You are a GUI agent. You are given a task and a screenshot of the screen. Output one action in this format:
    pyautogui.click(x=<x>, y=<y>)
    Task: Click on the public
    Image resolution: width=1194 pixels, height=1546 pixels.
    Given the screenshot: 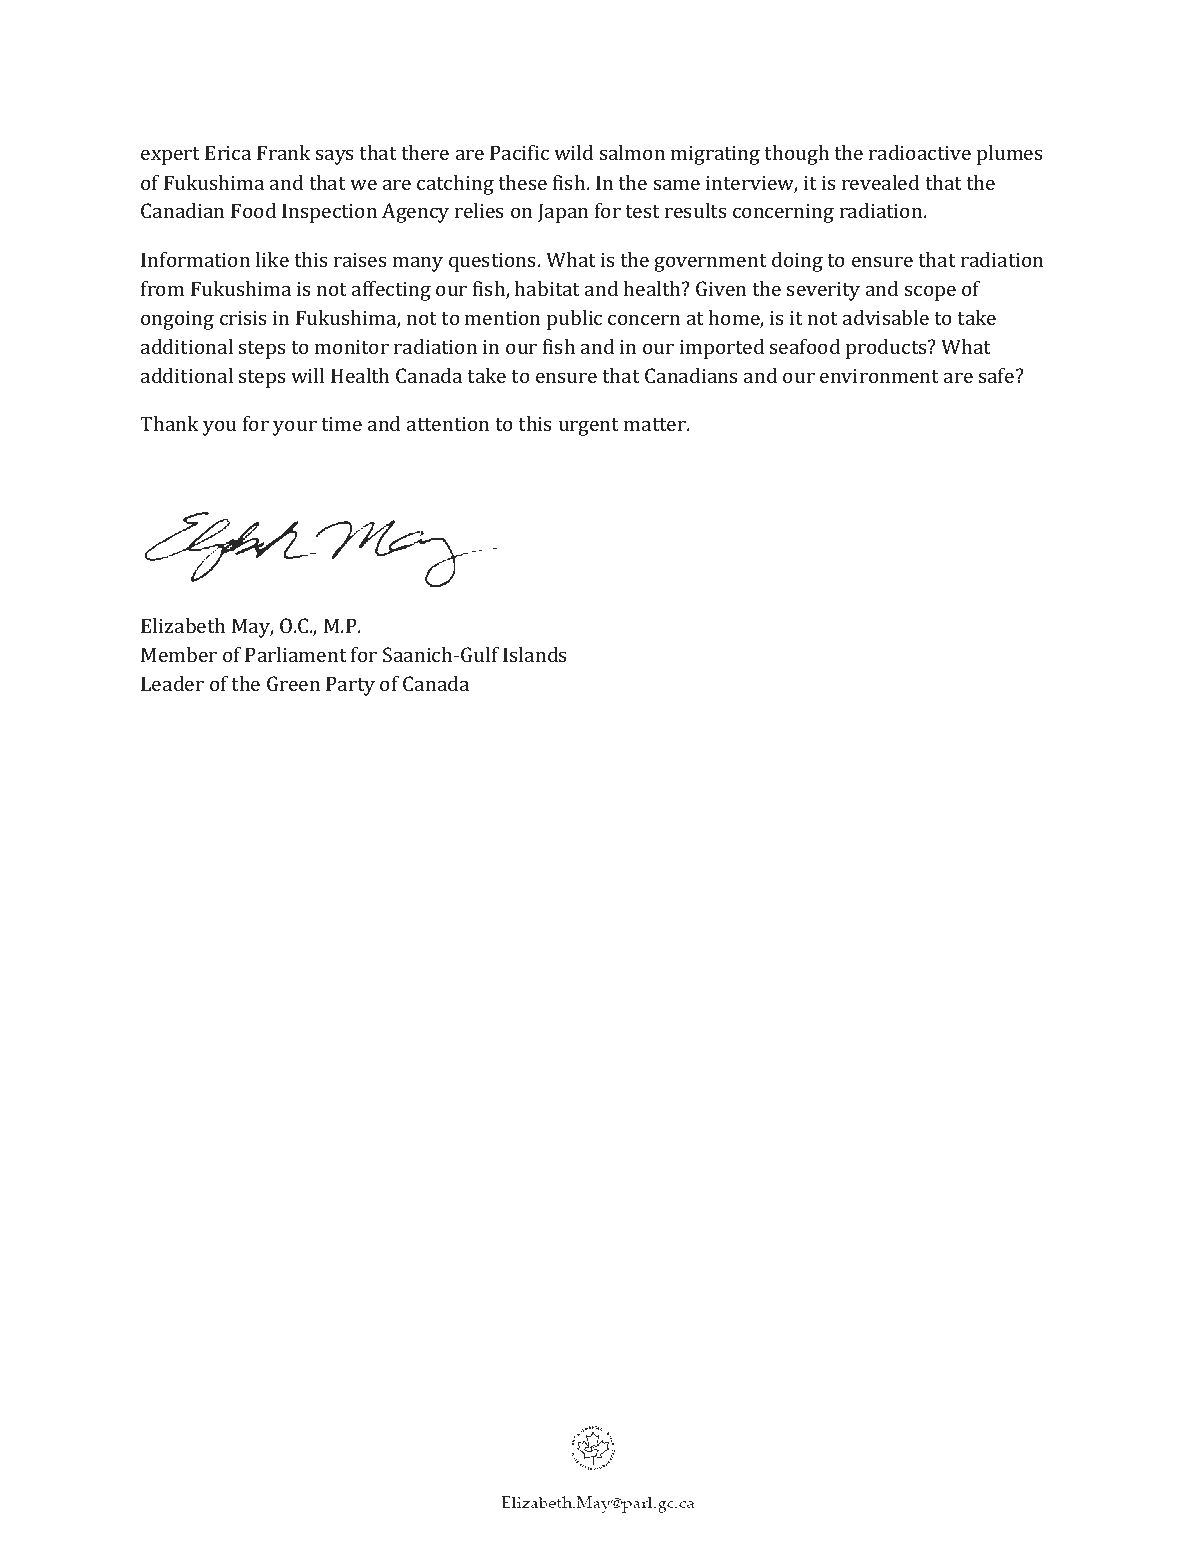 What is the action you would take?
    pyautogui.click(x=574, y=320)
